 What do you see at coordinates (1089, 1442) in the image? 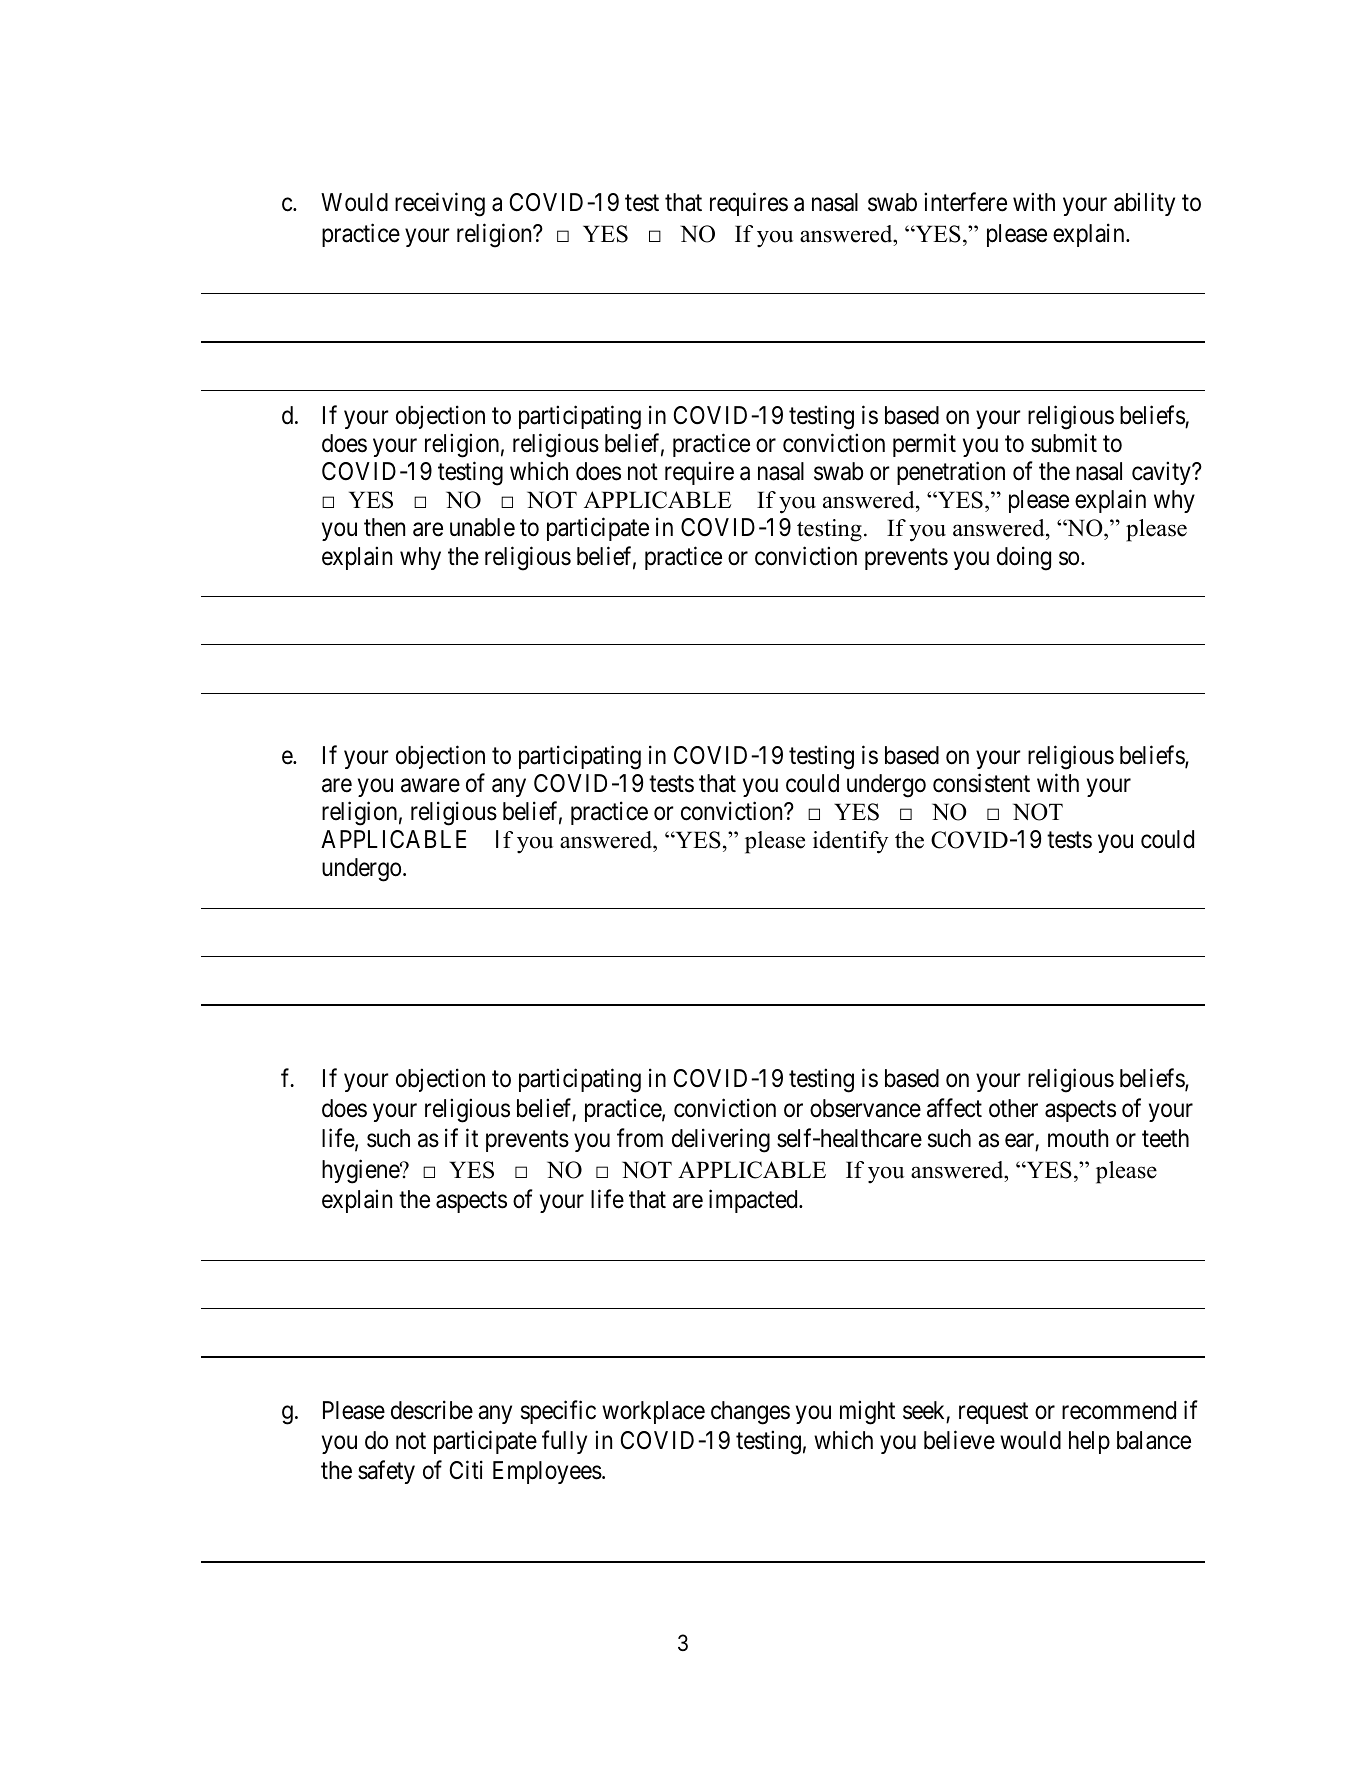
I see `help` at bounding box center [1089, 1442].
